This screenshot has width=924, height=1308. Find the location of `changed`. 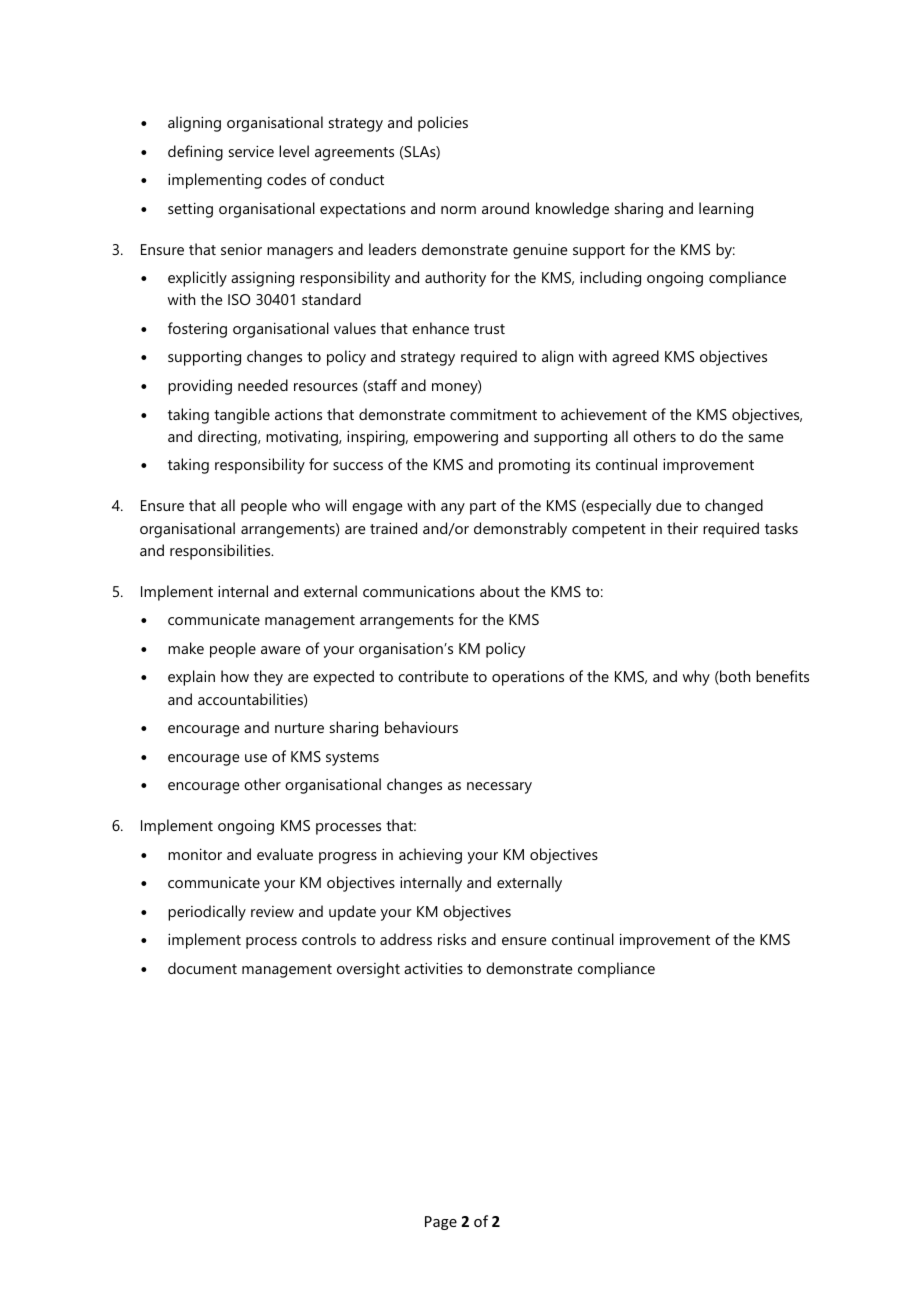

changed is located at coordinates (734, 507).
